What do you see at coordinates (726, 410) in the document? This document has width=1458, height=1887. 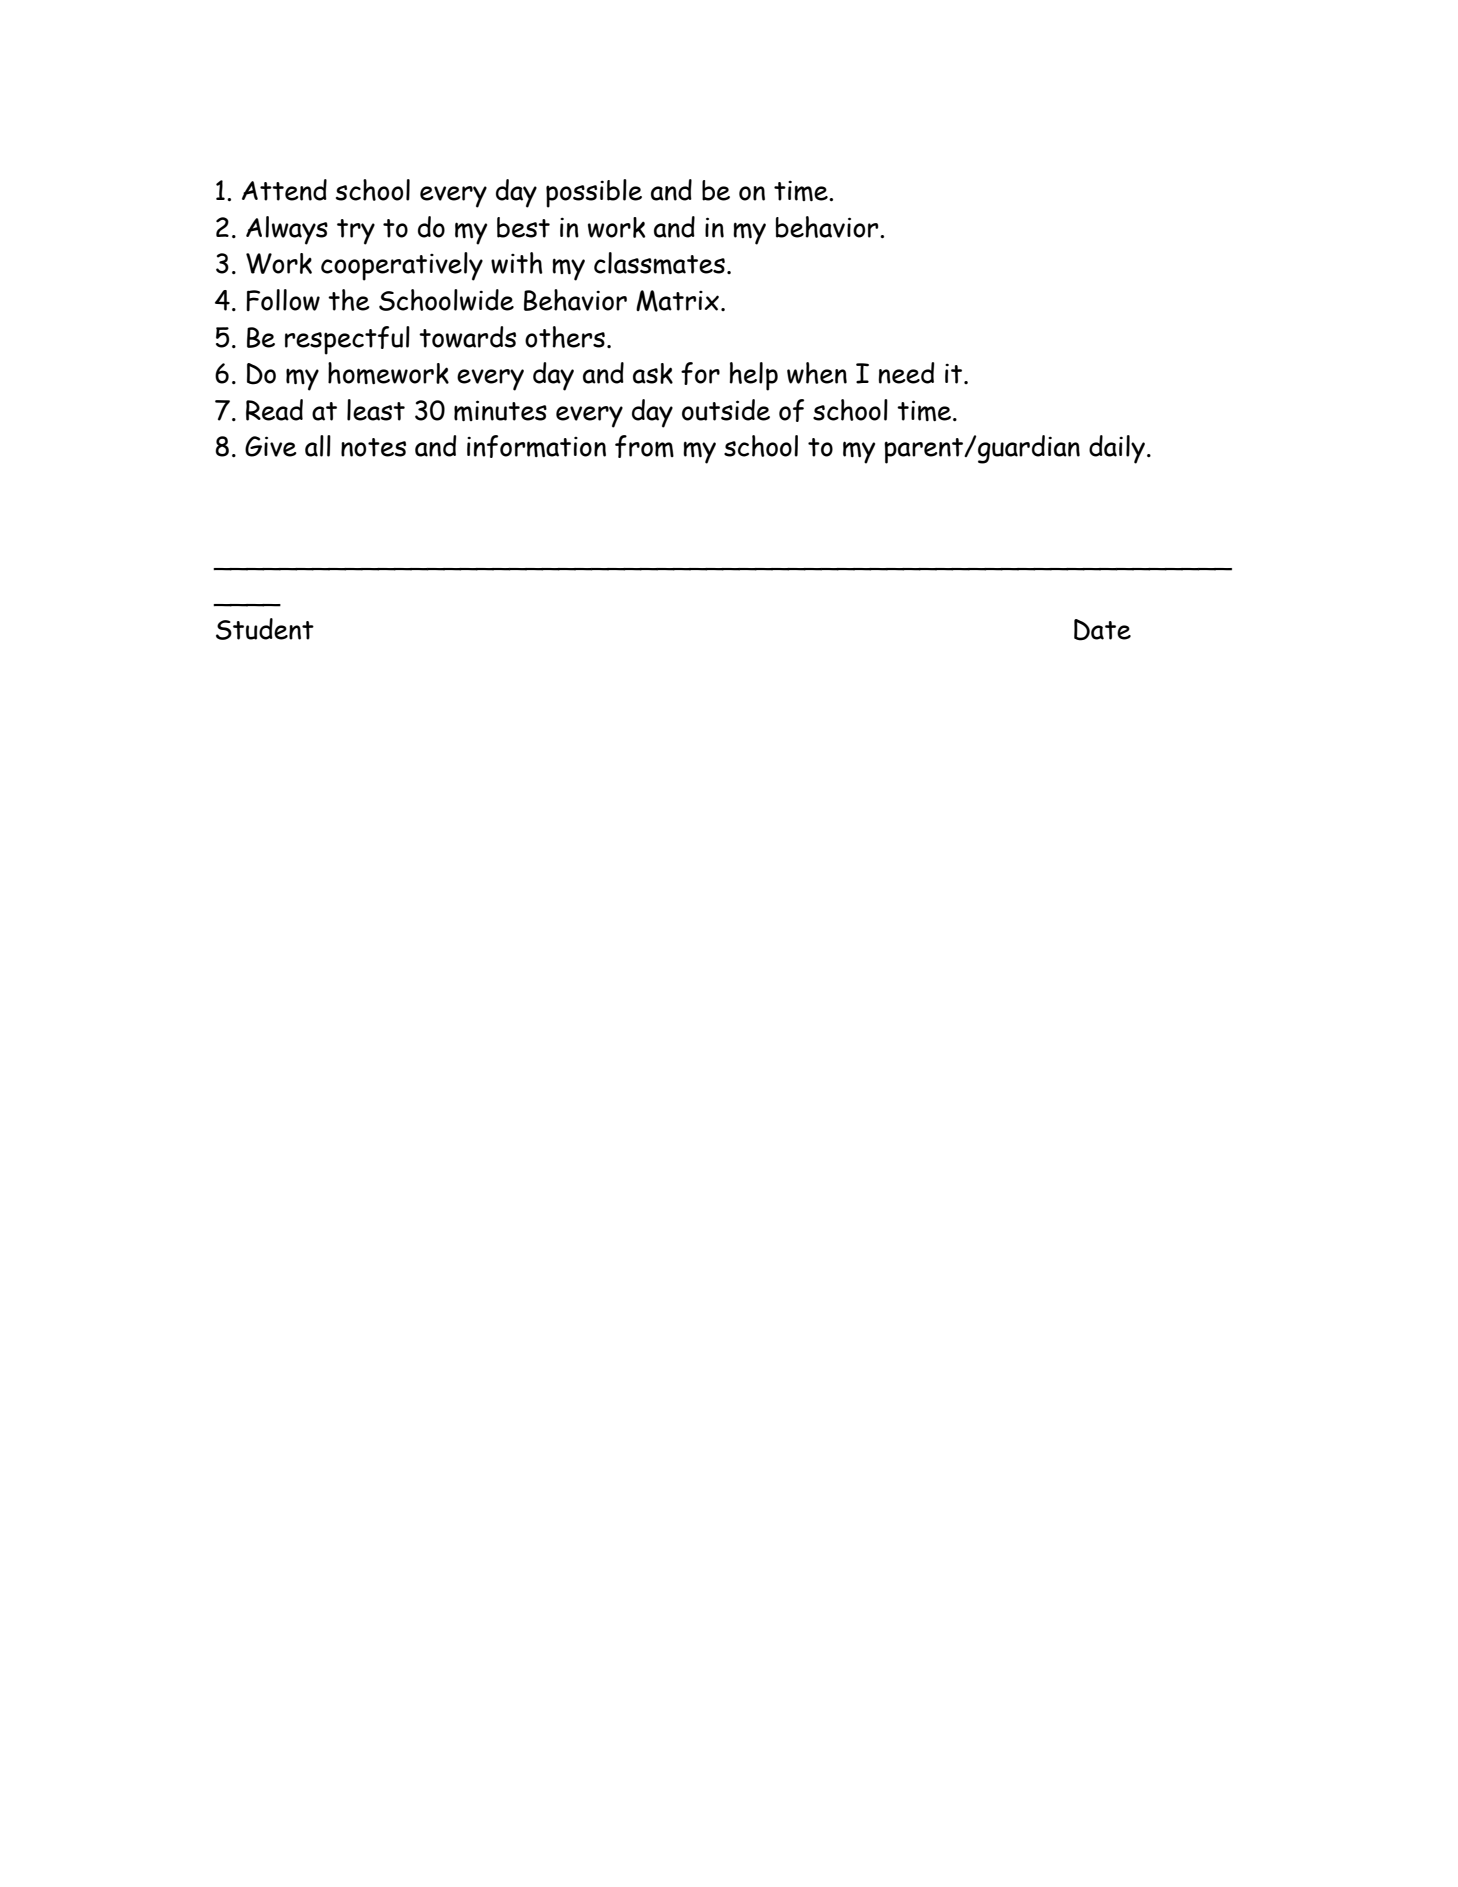 I see `outside` at bounding box center [726, 410].
